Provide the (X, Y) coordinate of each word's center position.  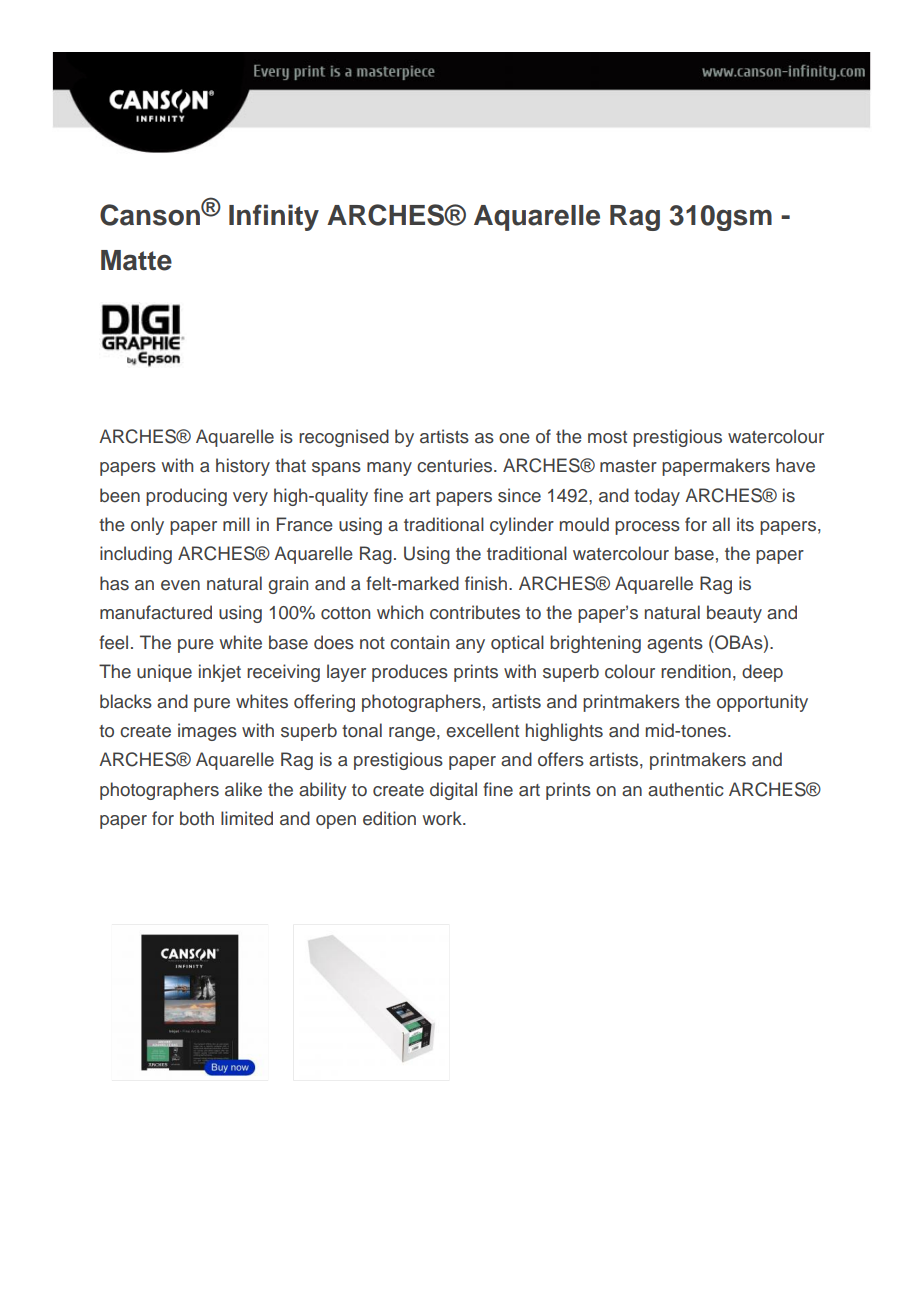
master (628, 466)
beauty (734, 614)
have (795, 465)
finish (487, 583)
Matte (136, 260)
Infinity (274, 217)
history (243, 467)
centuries (456, 465)
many (389, 469)
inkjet (220, 673)
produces (410, 673)
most (607, 437)
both (197, 818)
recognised (344, 438)
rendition (696, 671)
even (180, 585)
